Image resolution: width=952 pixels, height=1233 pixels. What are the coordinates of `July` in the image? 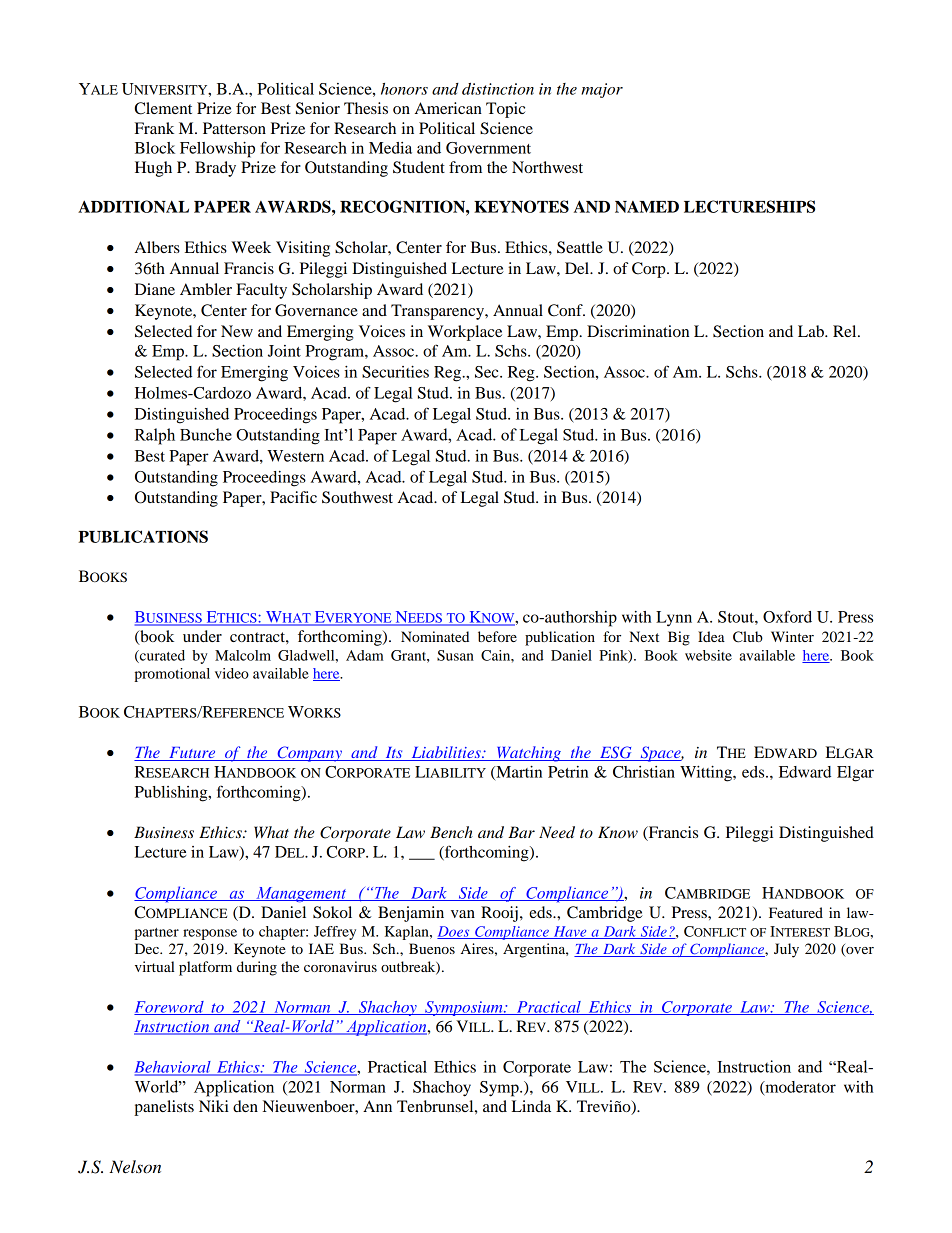 It's located at (786, 950).
